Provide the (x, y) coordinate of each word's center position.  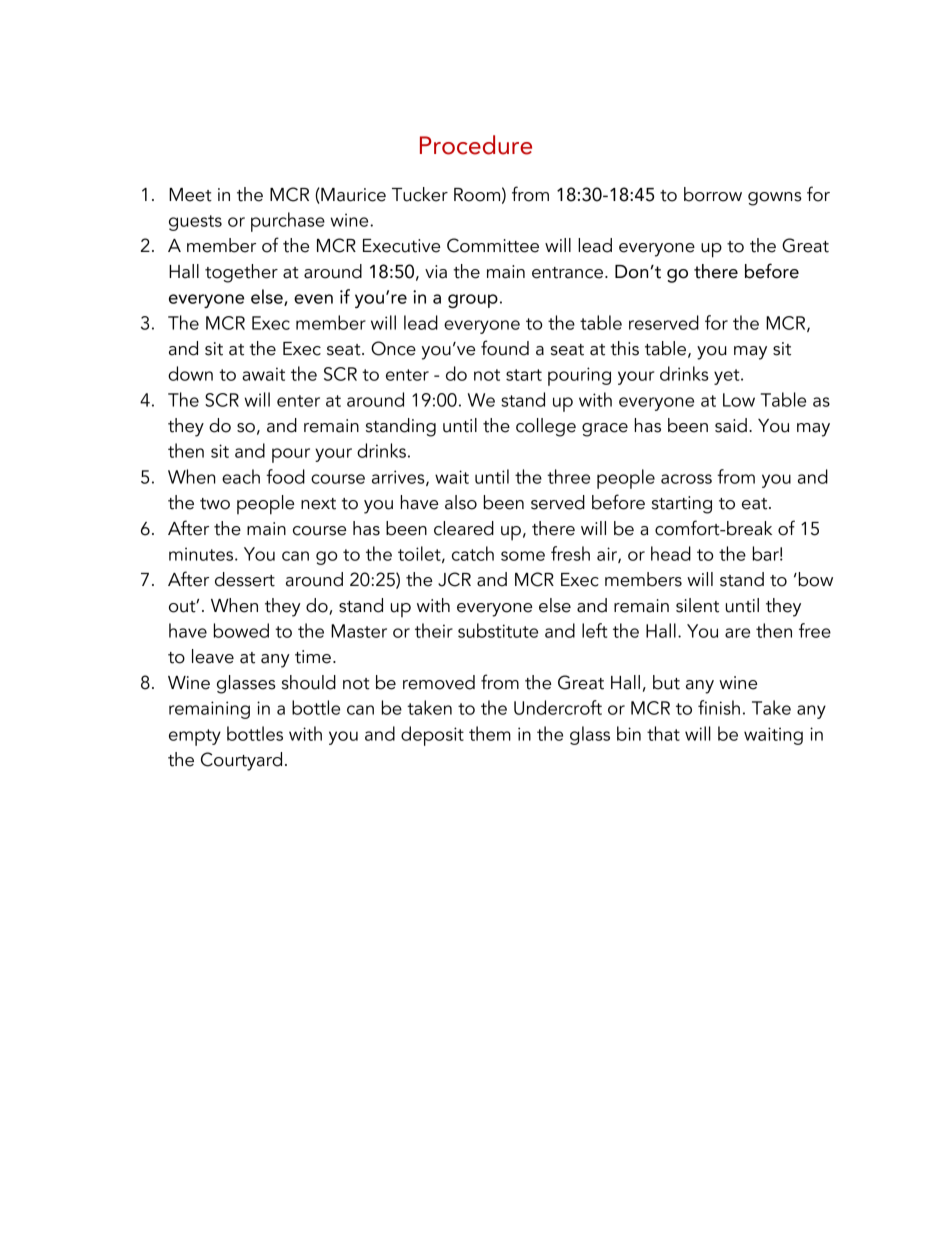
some (523, 556)
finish (719, 707)
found (505, 348)
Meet (190, 195)
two (215, 504)
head (671, 553)
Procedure (476, 145)
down (190, 373)
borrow (713, 194)
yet (728, 377)
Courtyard (241, 761)
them (490, 733)
